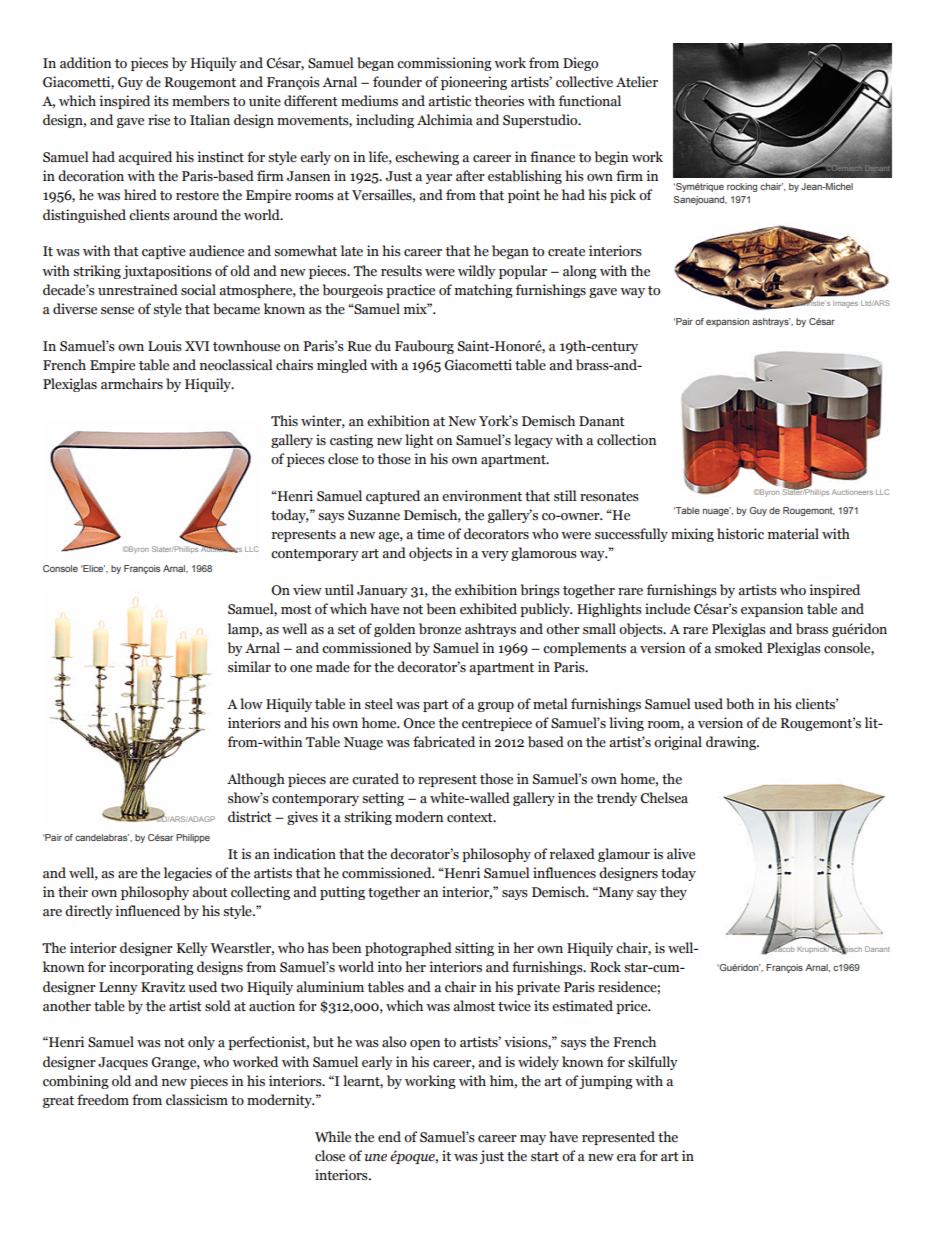 The image size is (952, 1233). What do you see at coordinates (147, 911) in the page?
I see `influenced` at bounding box center [147, 911].
